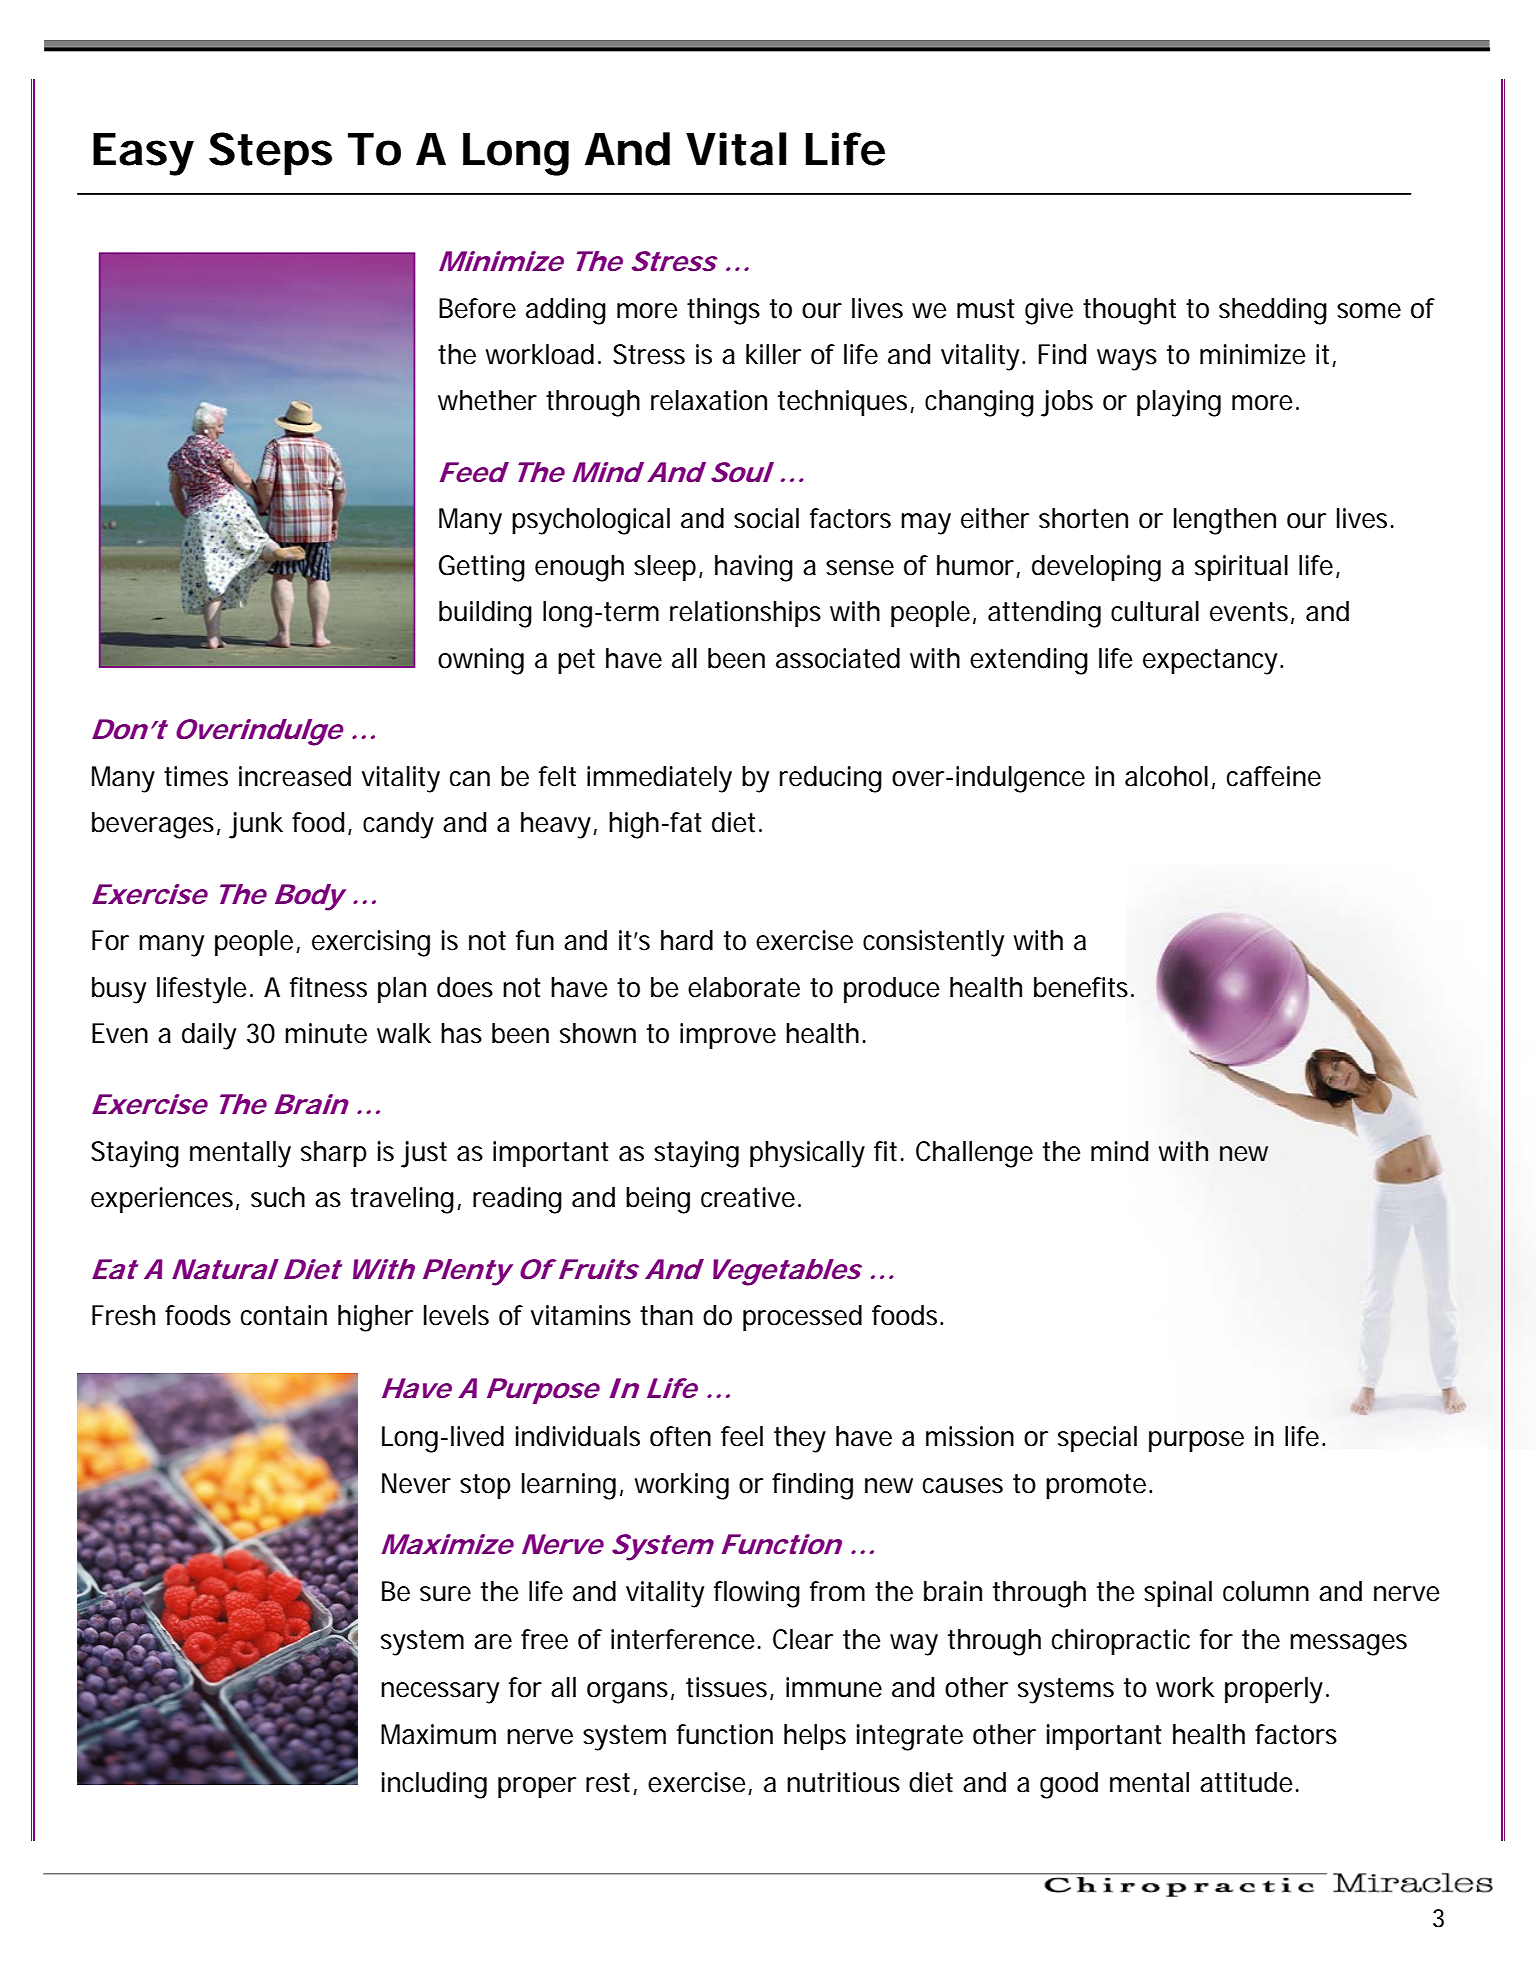 This image has width=1536, height=1988. Describe the element at coordinates (326, 1033) in the image. I see `minute` at that location.
